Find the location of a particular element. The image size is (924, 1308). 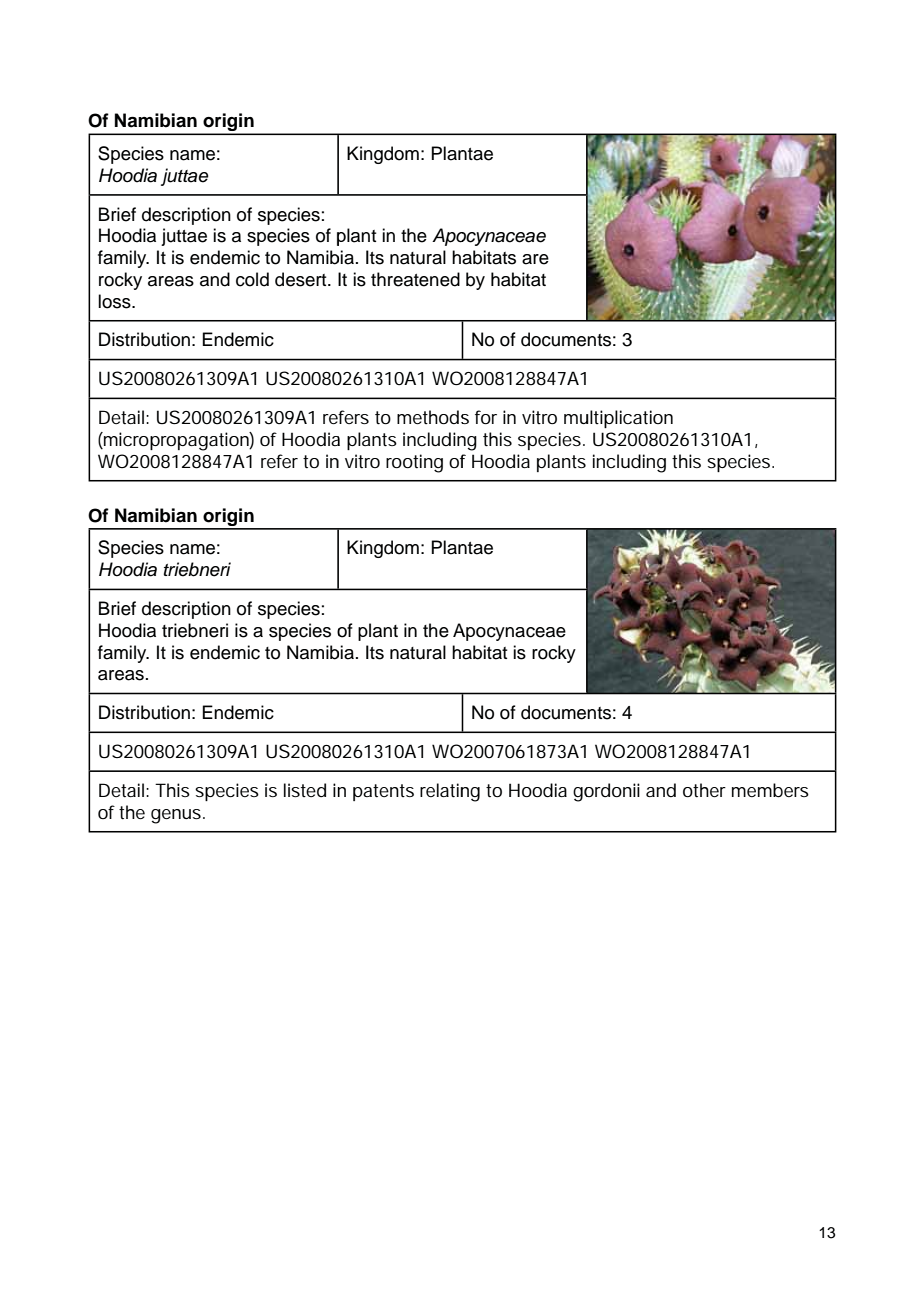

listed is located at coordinates (305, 790).
